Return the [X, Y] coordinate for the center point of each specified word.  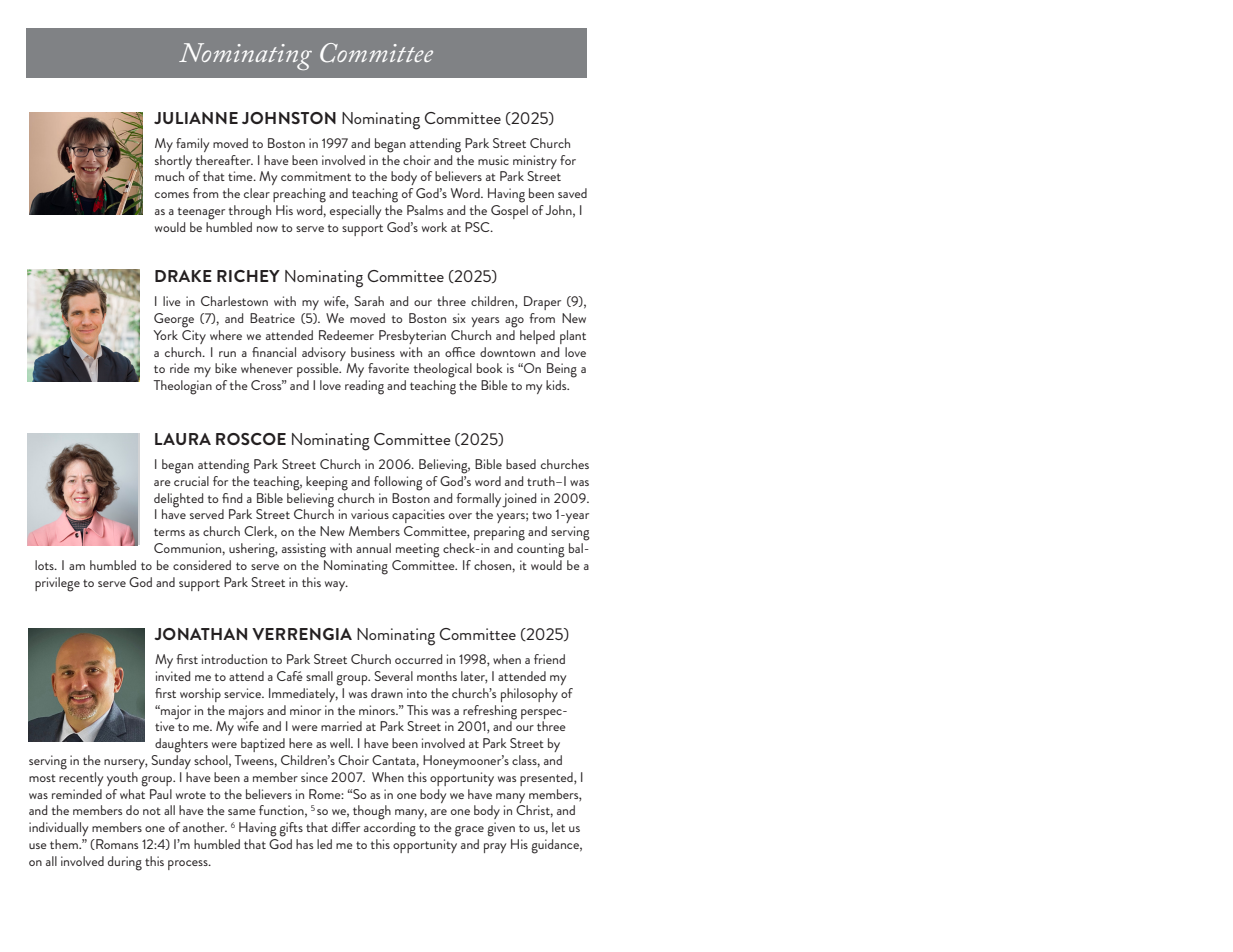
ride [180, 368]
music [493, 160]
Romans [116, 844]
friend [549, 659]
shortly [173, 162]
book [490, 368]
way [336, 586]
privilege [57, 584]
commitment [316, 176]
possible [319, 370]
